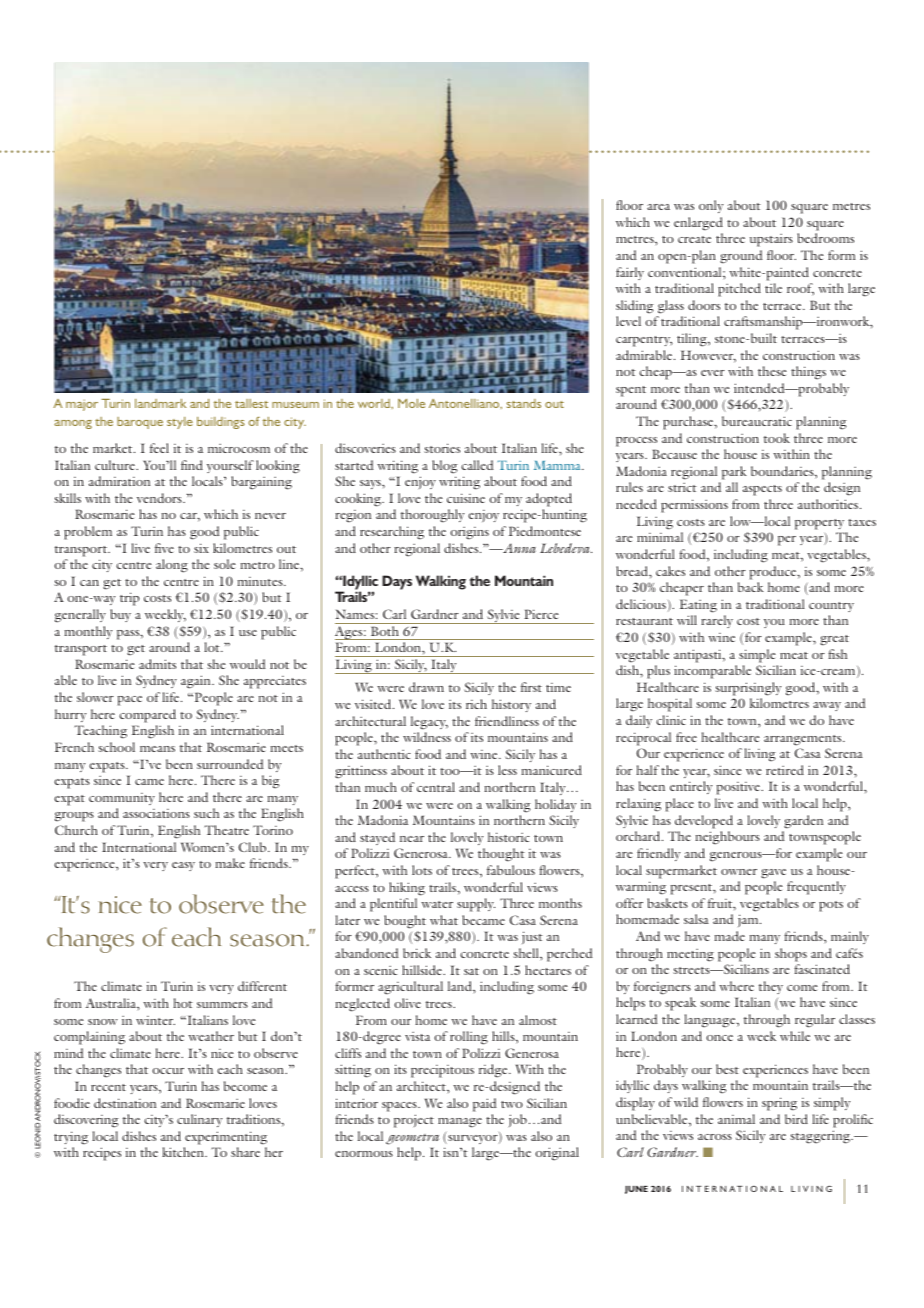 Image resolution: width=924 pixels, height=1308 pixels. I want to click on major, so click(82, 405).
